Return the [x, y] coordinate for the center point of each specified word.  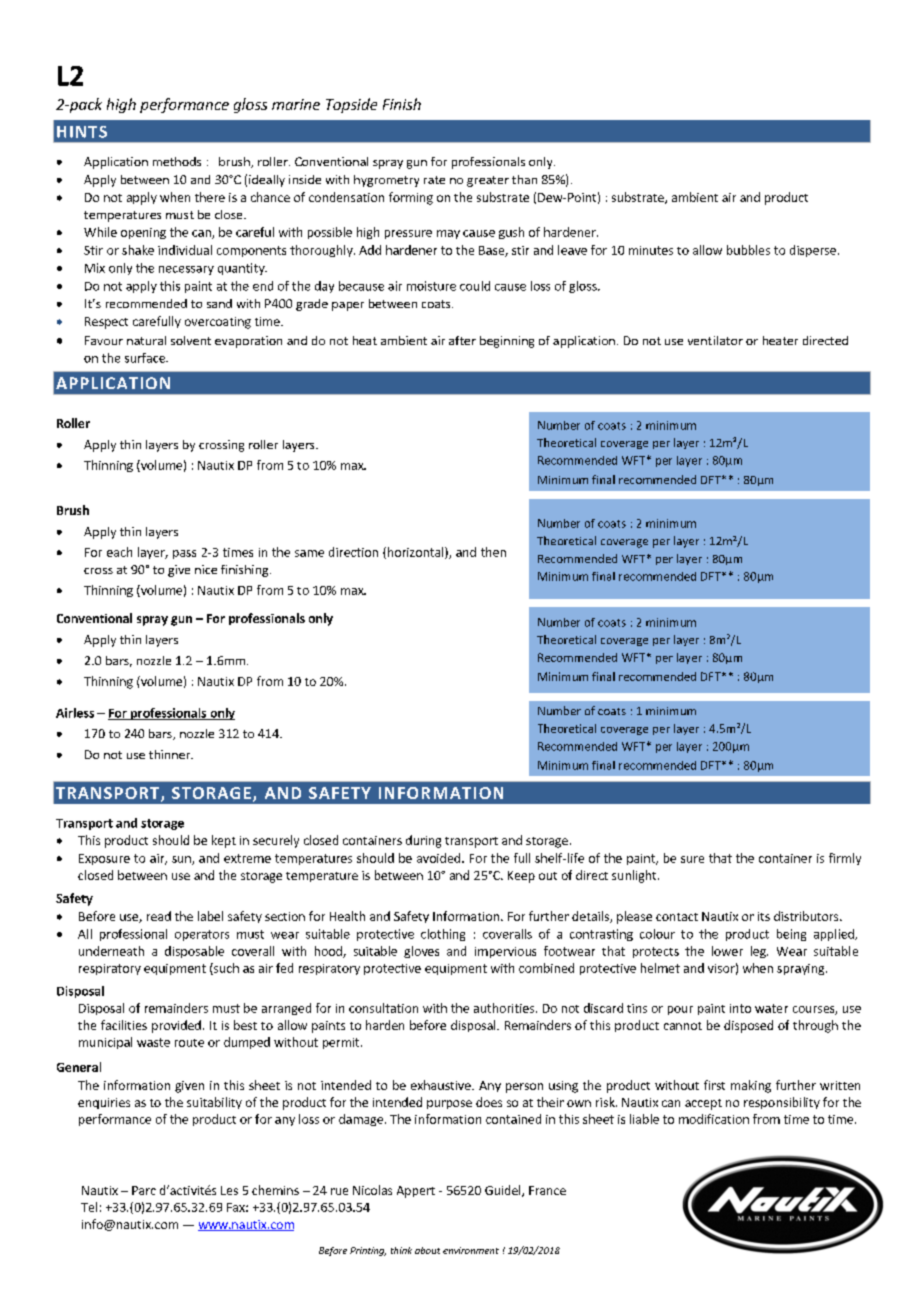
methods [177, 161]
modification [714, 1119]
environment [471, 1250]
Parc [144, 1190]
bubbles [748, 250]
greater [488, 181]
